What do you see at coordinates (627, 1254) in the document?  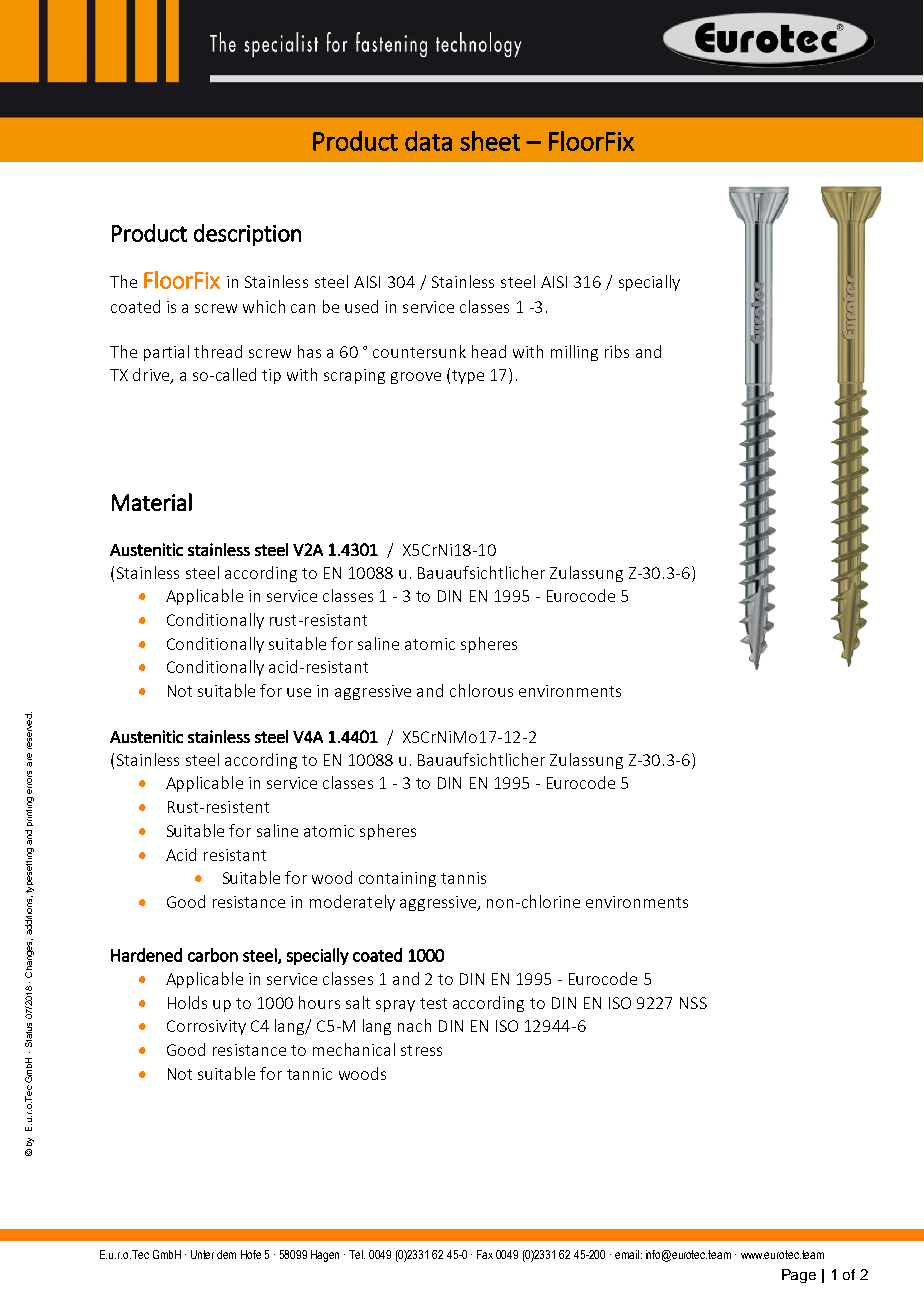 I see `email` at bounding box center [627, 1254].
